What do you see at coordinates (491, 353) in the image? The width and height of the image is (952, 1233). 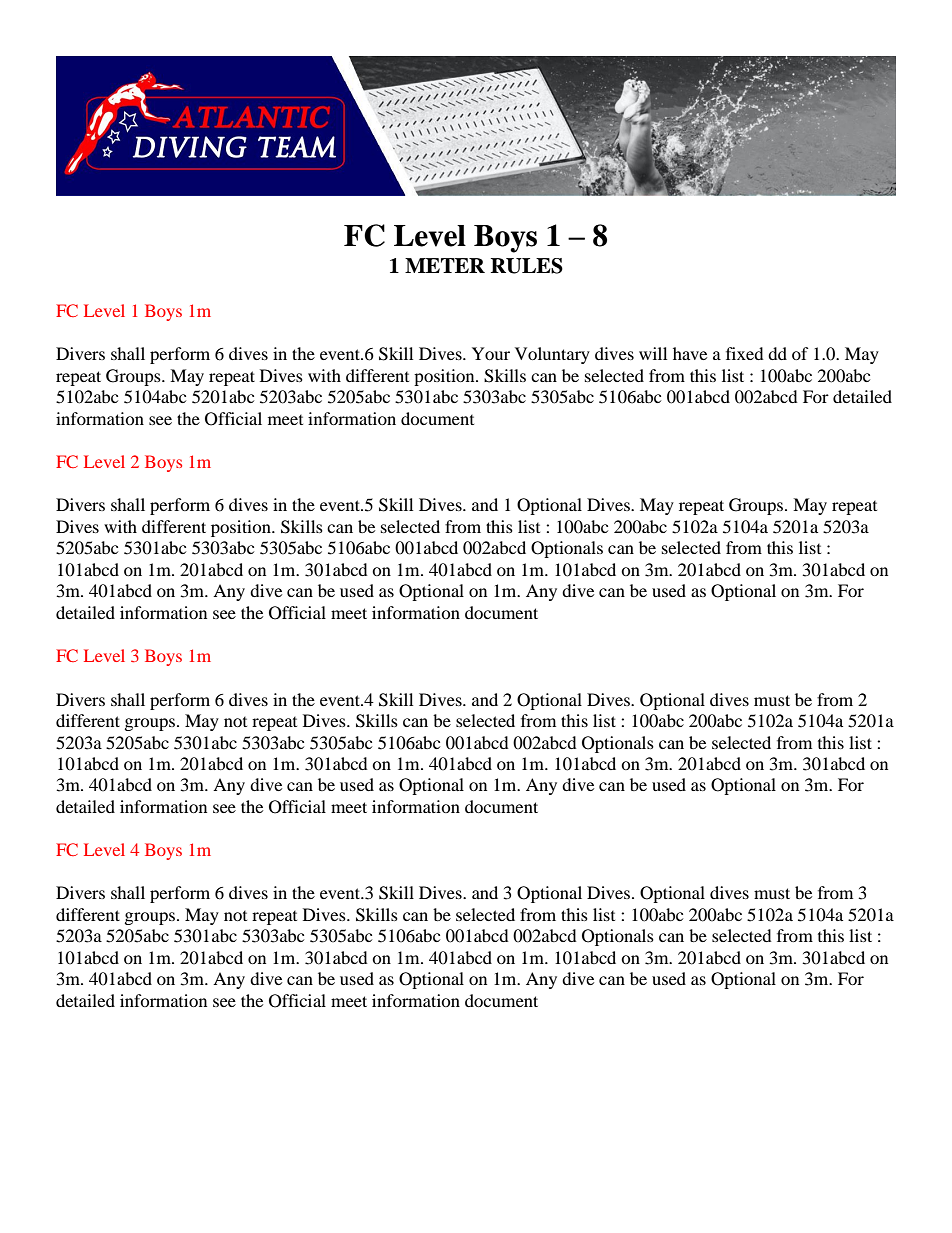 I see `Your` at bounding box center [491, 353].
